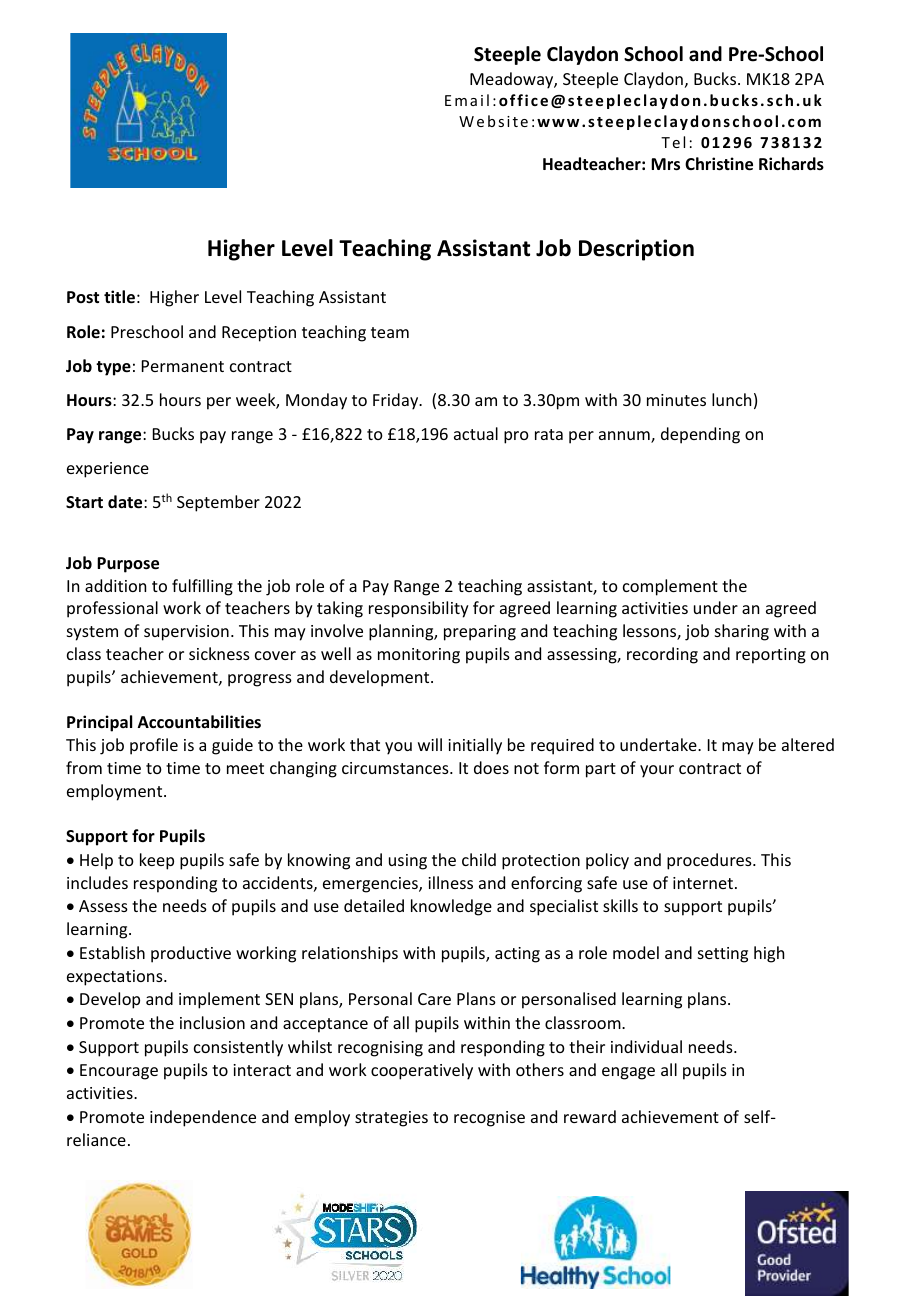  I want to click on actual, so click(476, 433).
